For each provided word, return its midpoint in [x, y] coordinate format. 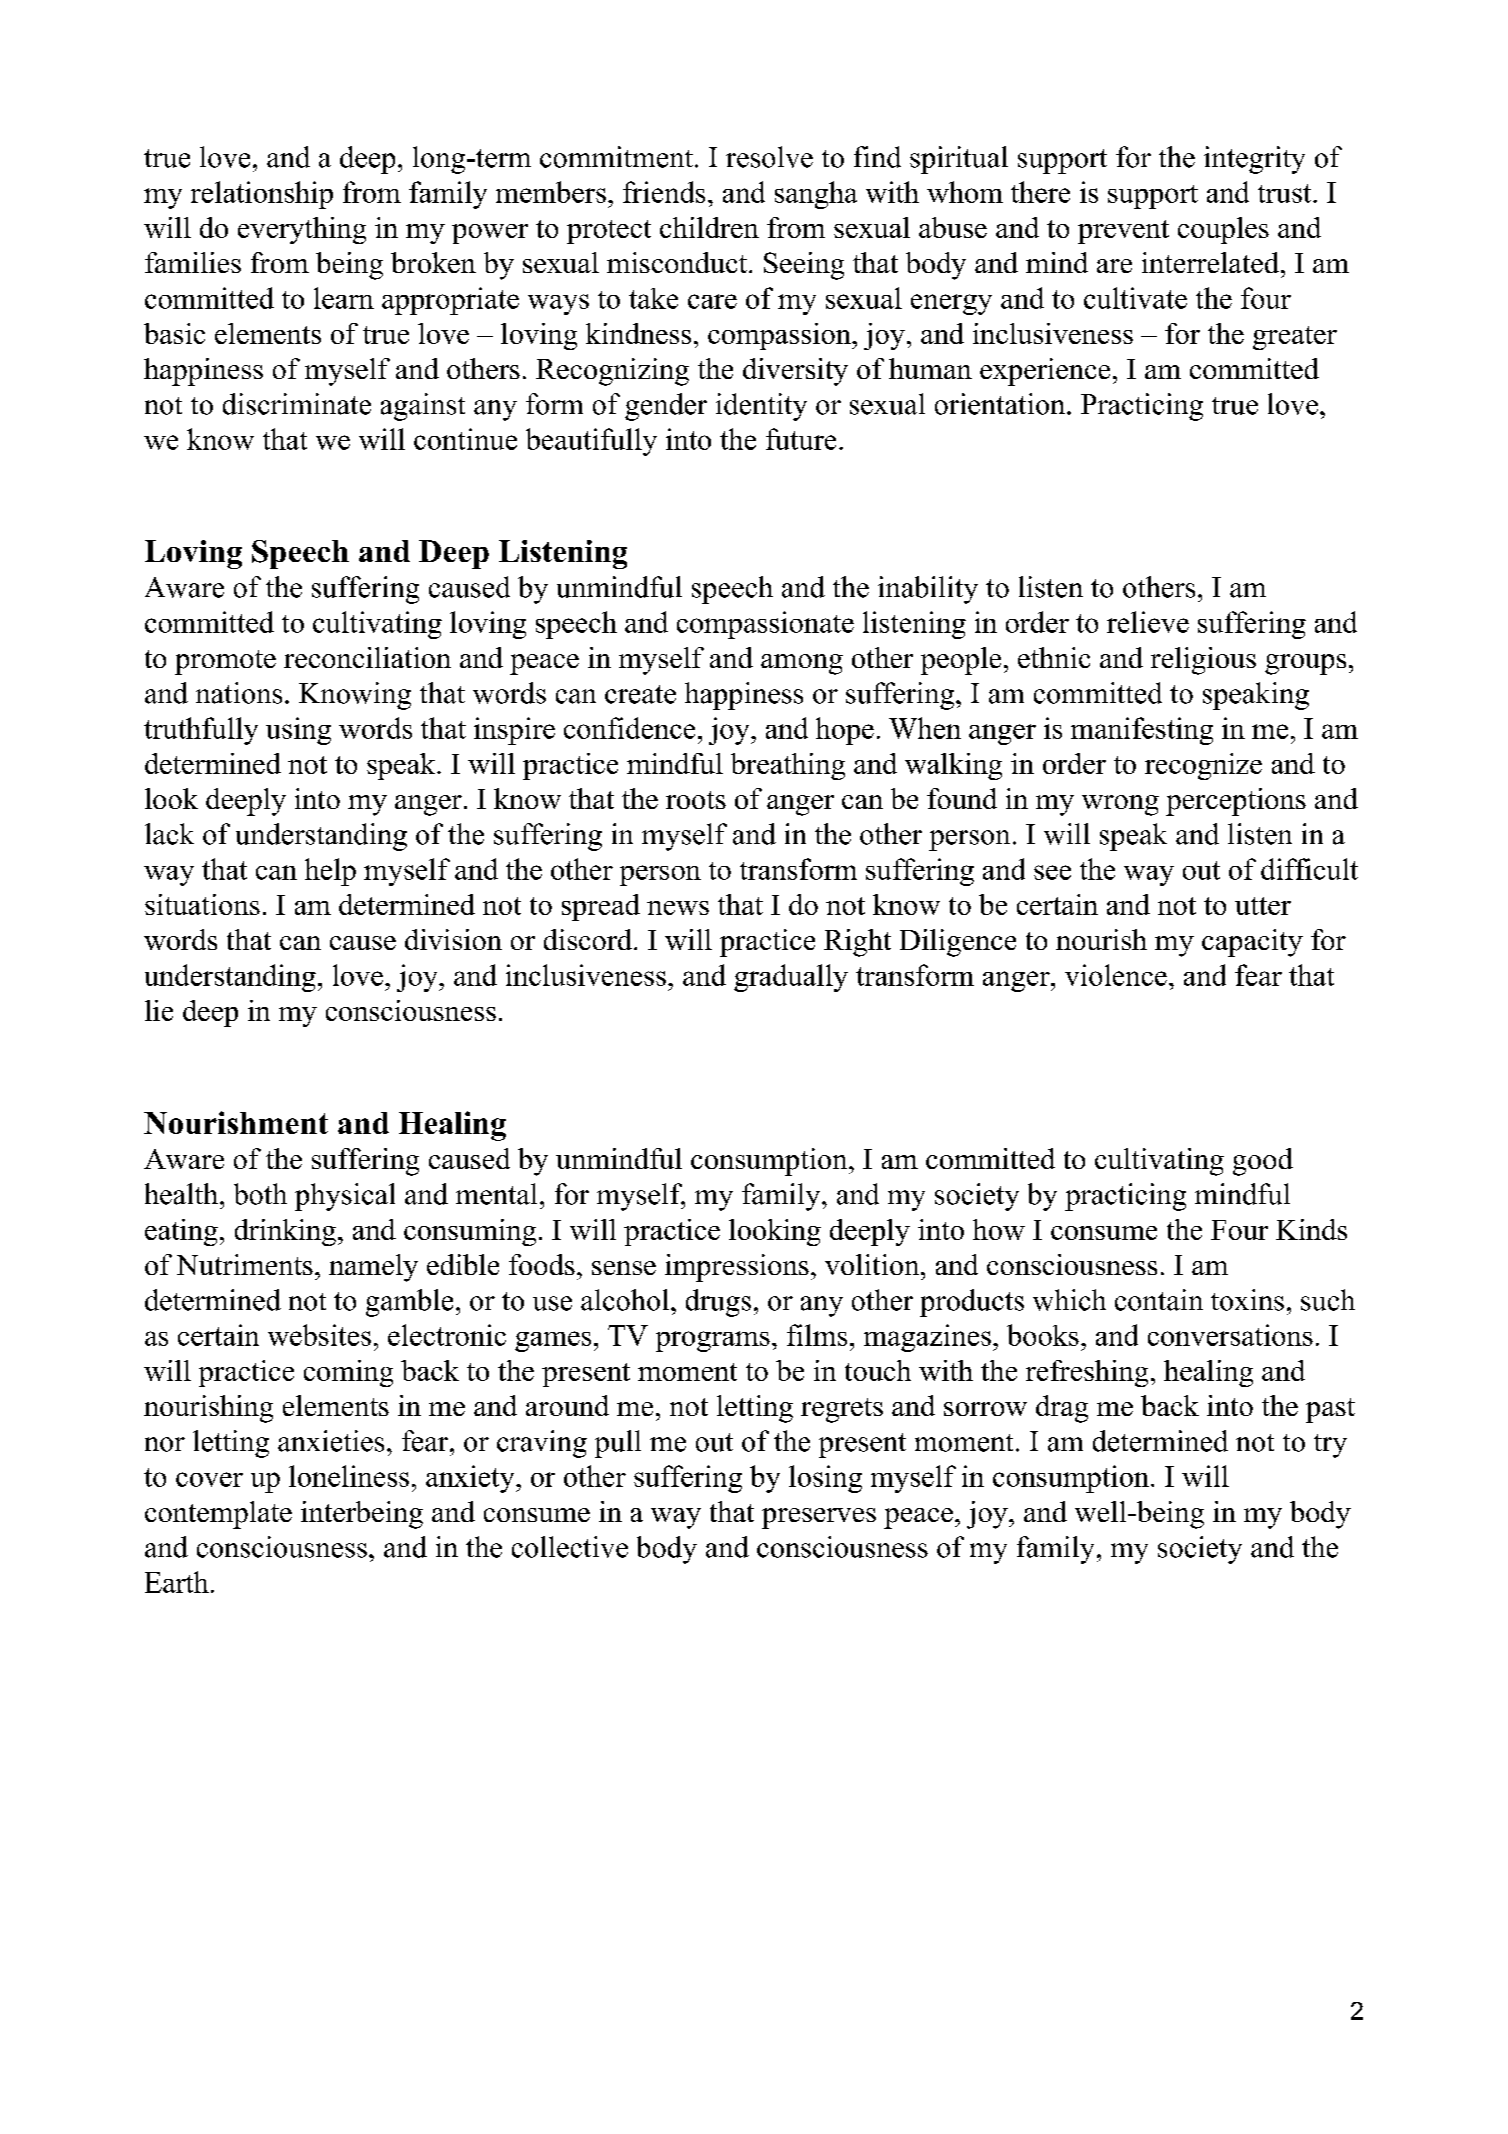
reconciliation [367, 657]
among [802, 664]
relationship [262, 195]
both [260, 1194]
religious [1203, 661]
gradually [791, 978]
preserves [819, 1518]
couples [1223, 230]
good [1263, 1162]
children [709, 227]
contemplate [218, 1515]
